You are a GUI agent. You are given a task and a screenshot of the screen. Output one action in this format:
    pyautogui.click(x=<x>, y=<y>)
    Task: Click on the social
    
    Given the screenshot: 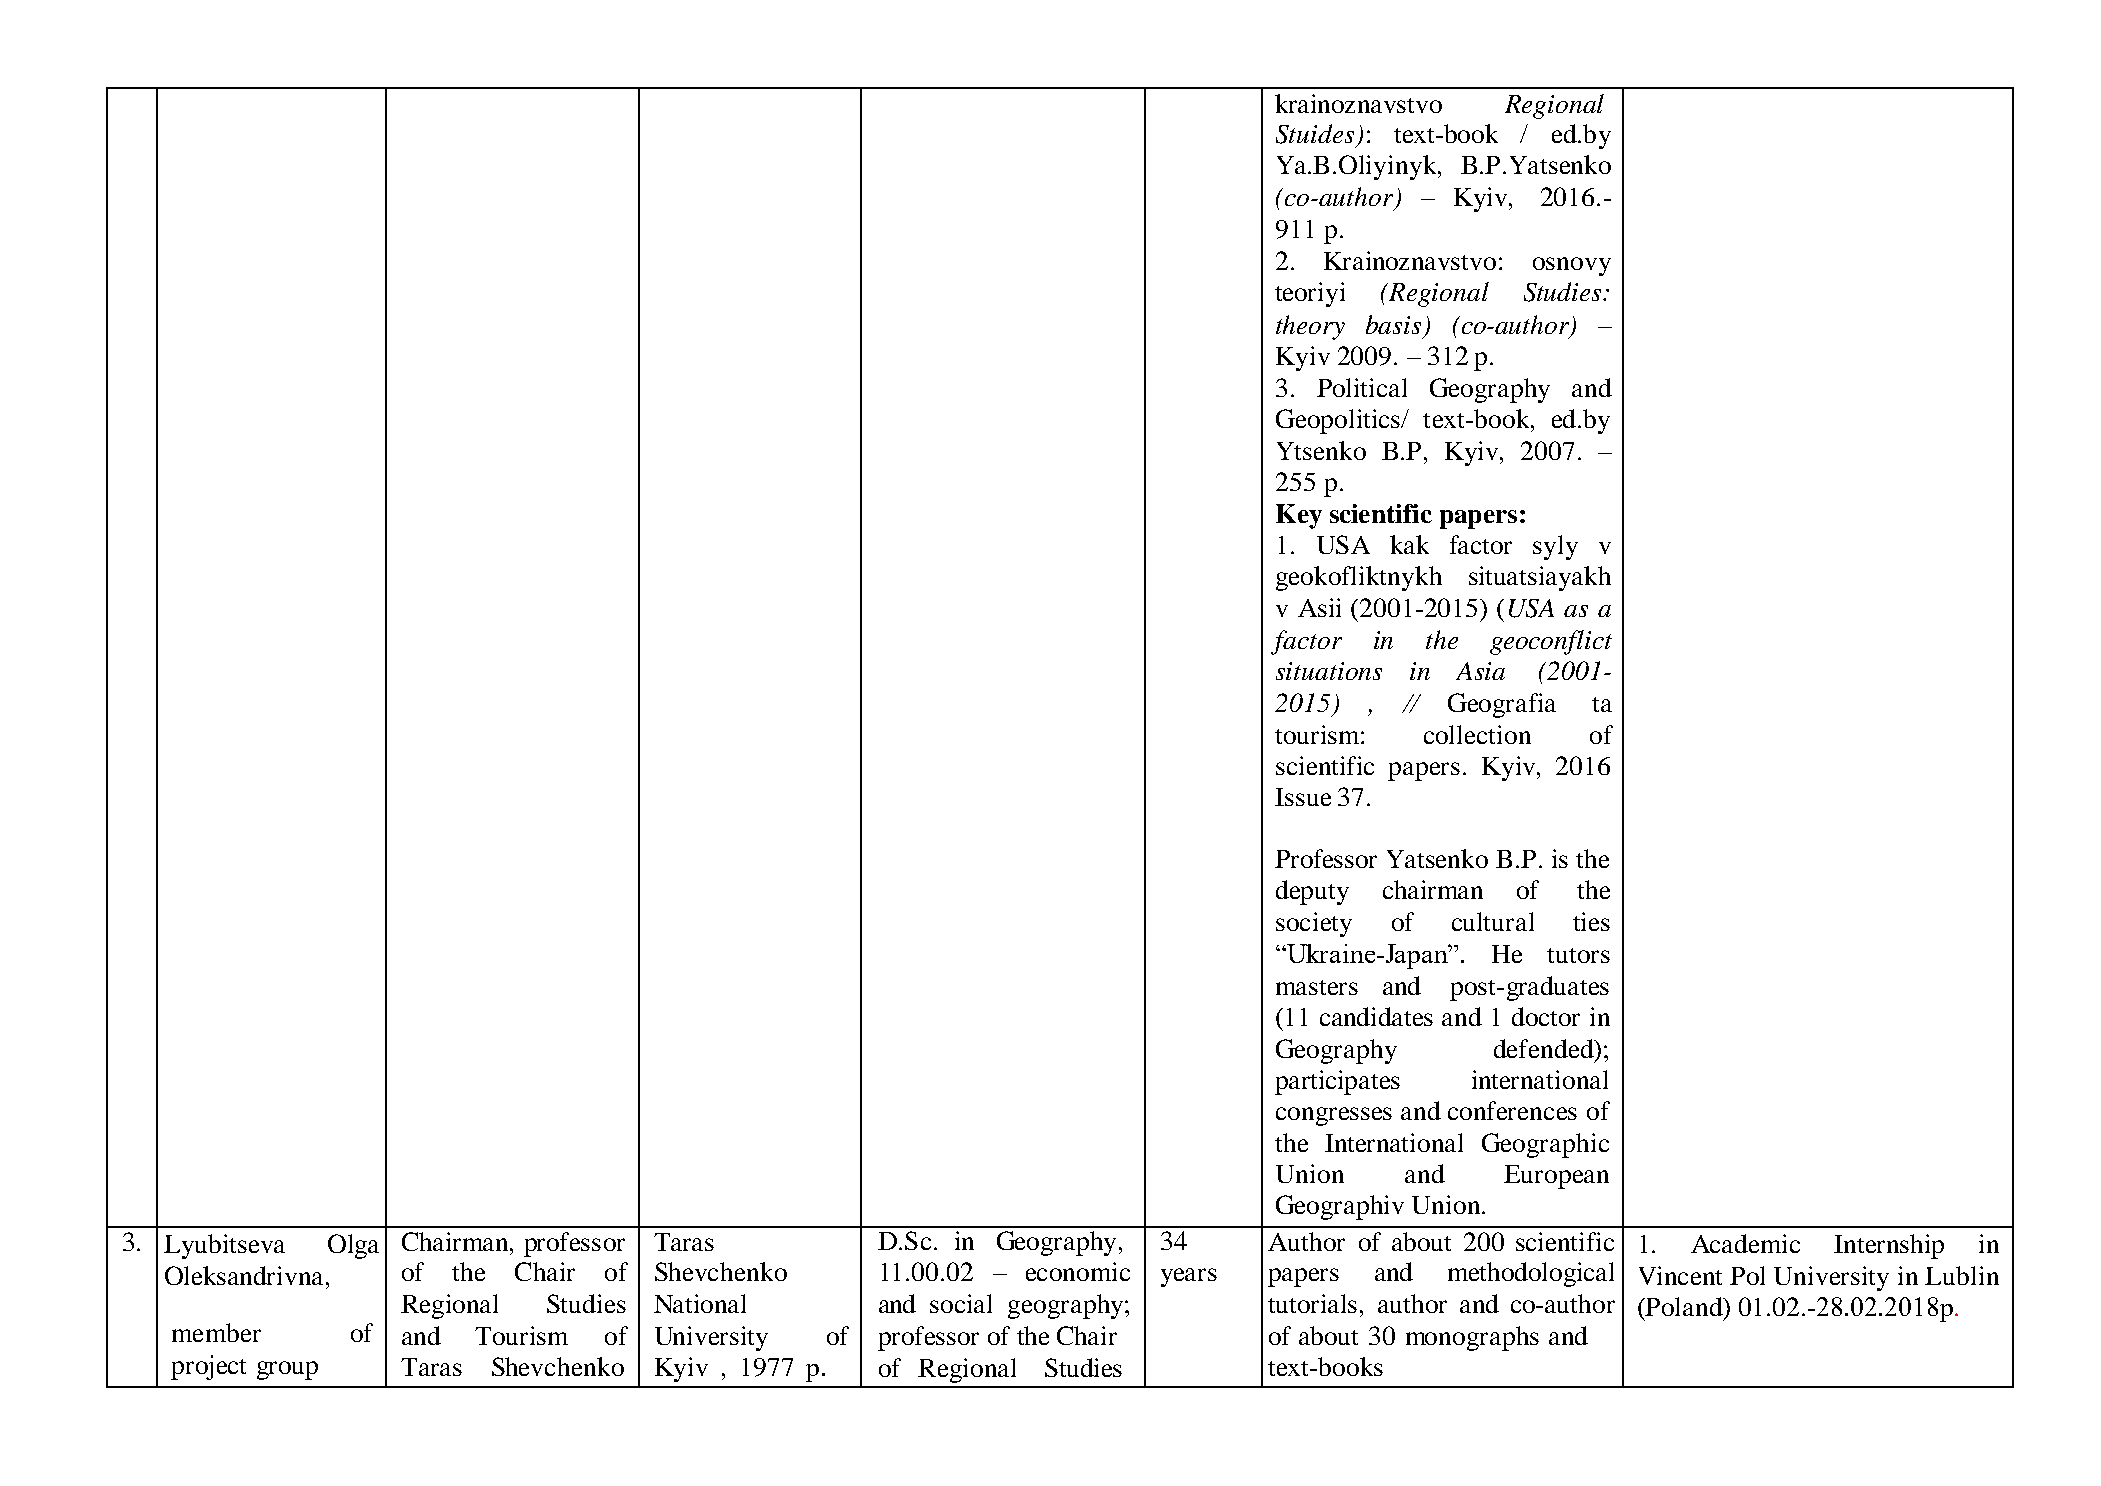 What is the action you would take?
    pyautogui.click(x=961, y=1303)
